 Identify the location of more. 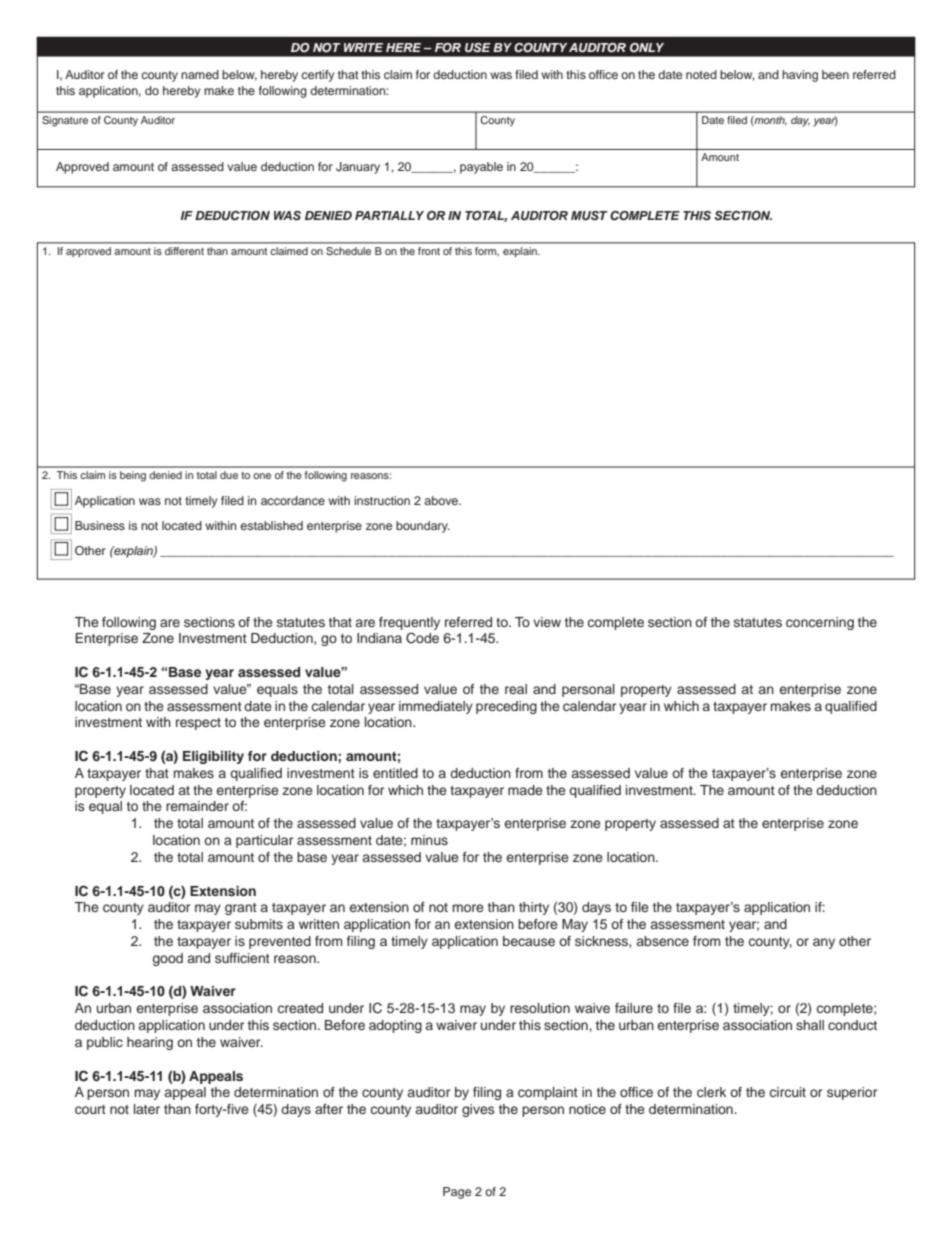
(468, 908).
